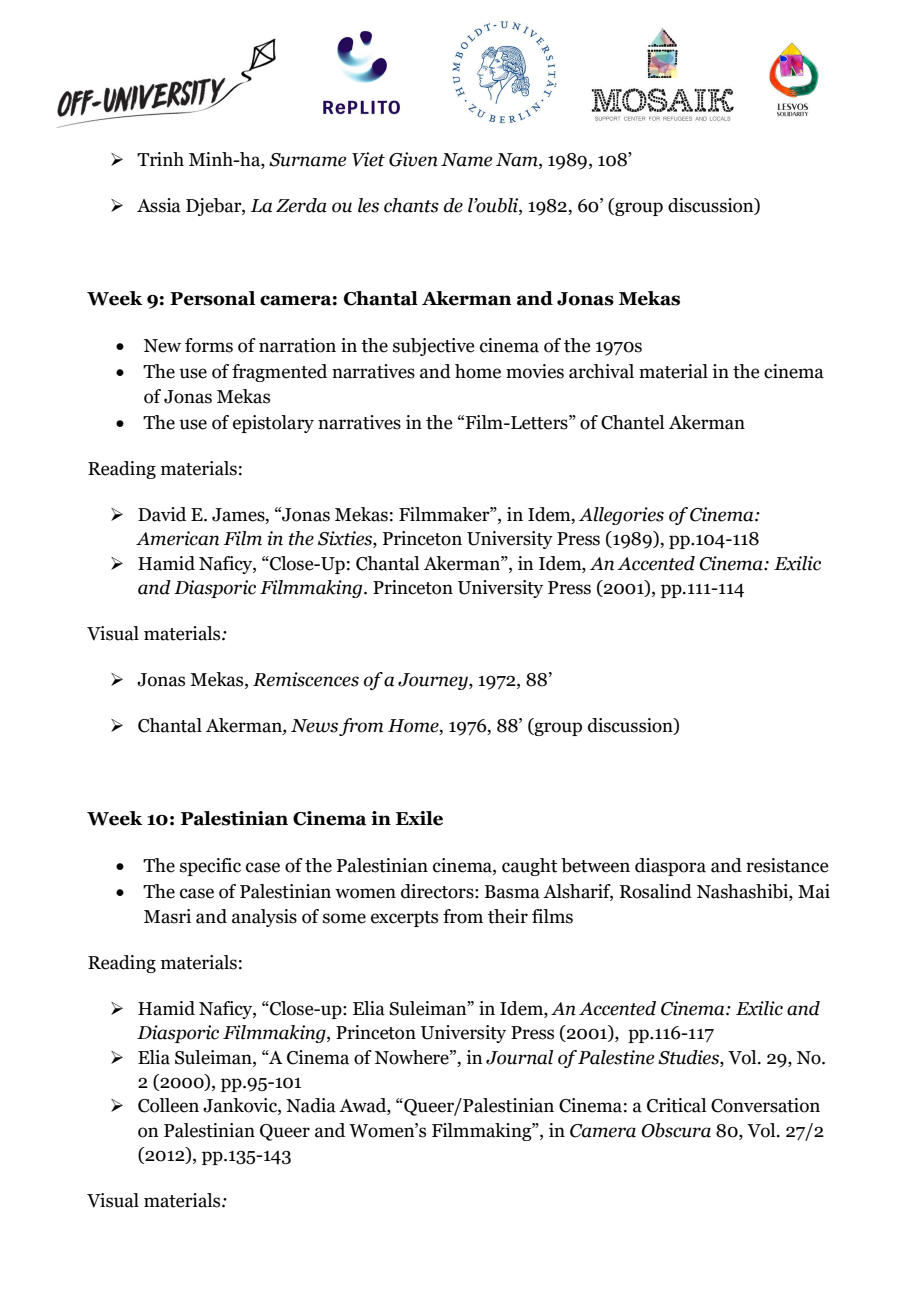 The width and height of the screenshot is (924, 1308). What do you see at coordinates (434, 681) in the screenshot?
I see `Journey` at bounding box center [434, 681].
